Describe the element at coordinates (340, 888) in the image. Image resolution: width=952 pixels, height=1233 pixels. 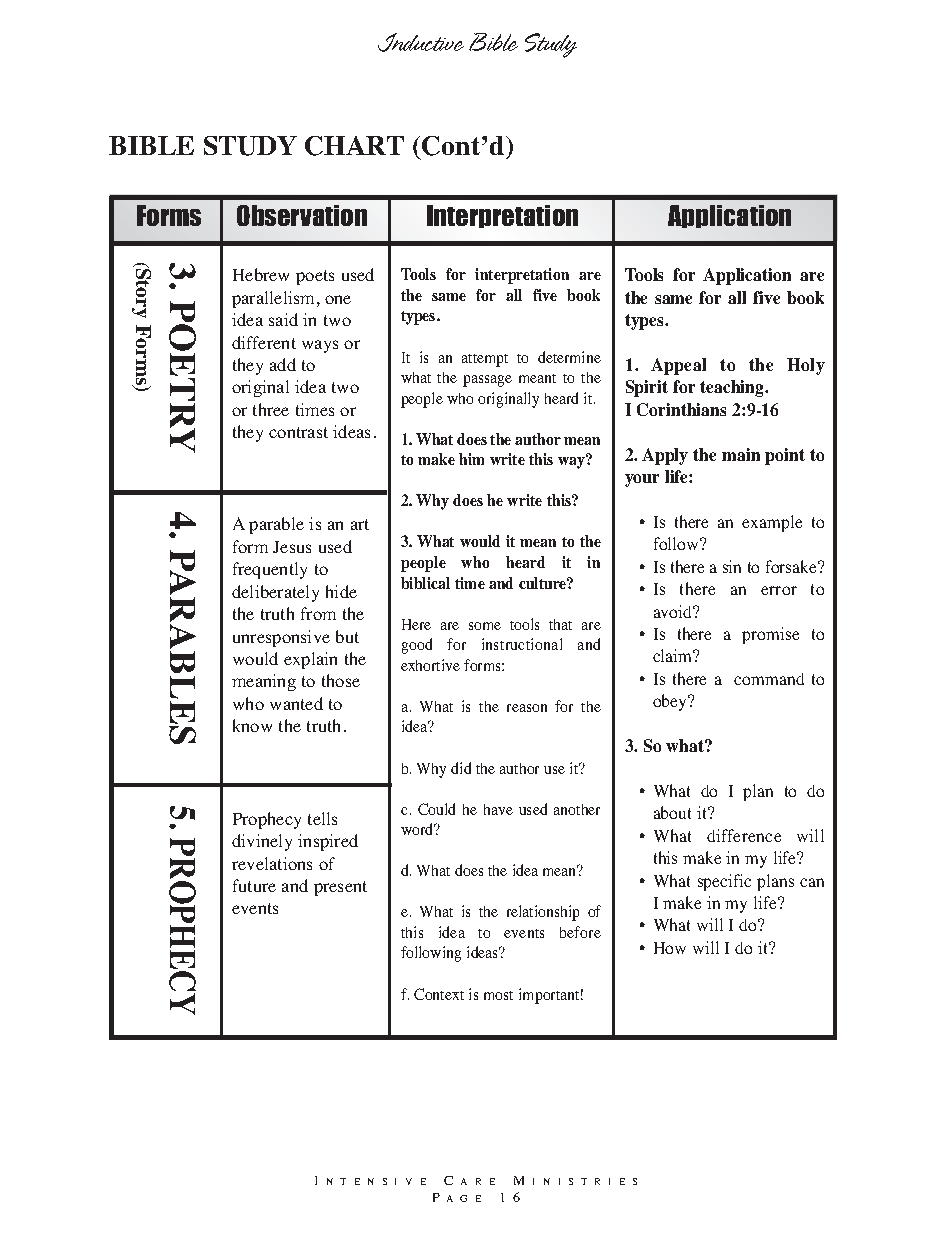
I see `present` at that location.
